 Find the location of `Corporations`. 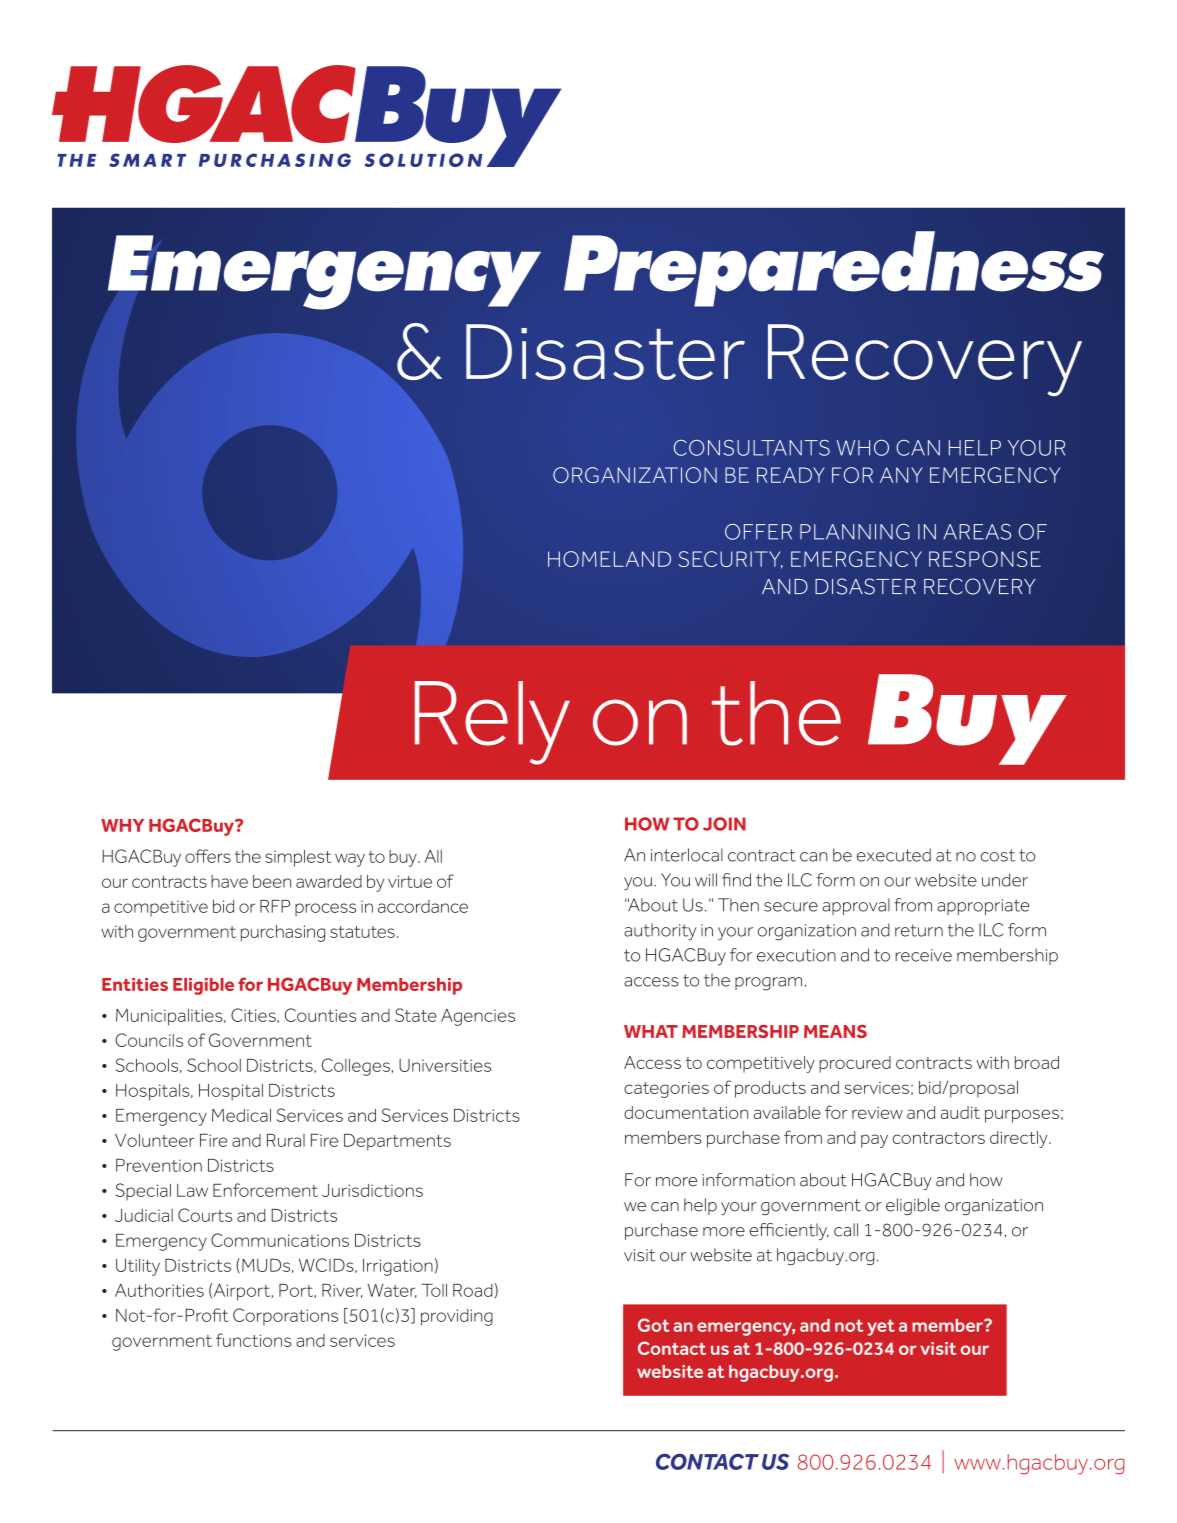

Corporations is located at coordinates (285, 1317).
